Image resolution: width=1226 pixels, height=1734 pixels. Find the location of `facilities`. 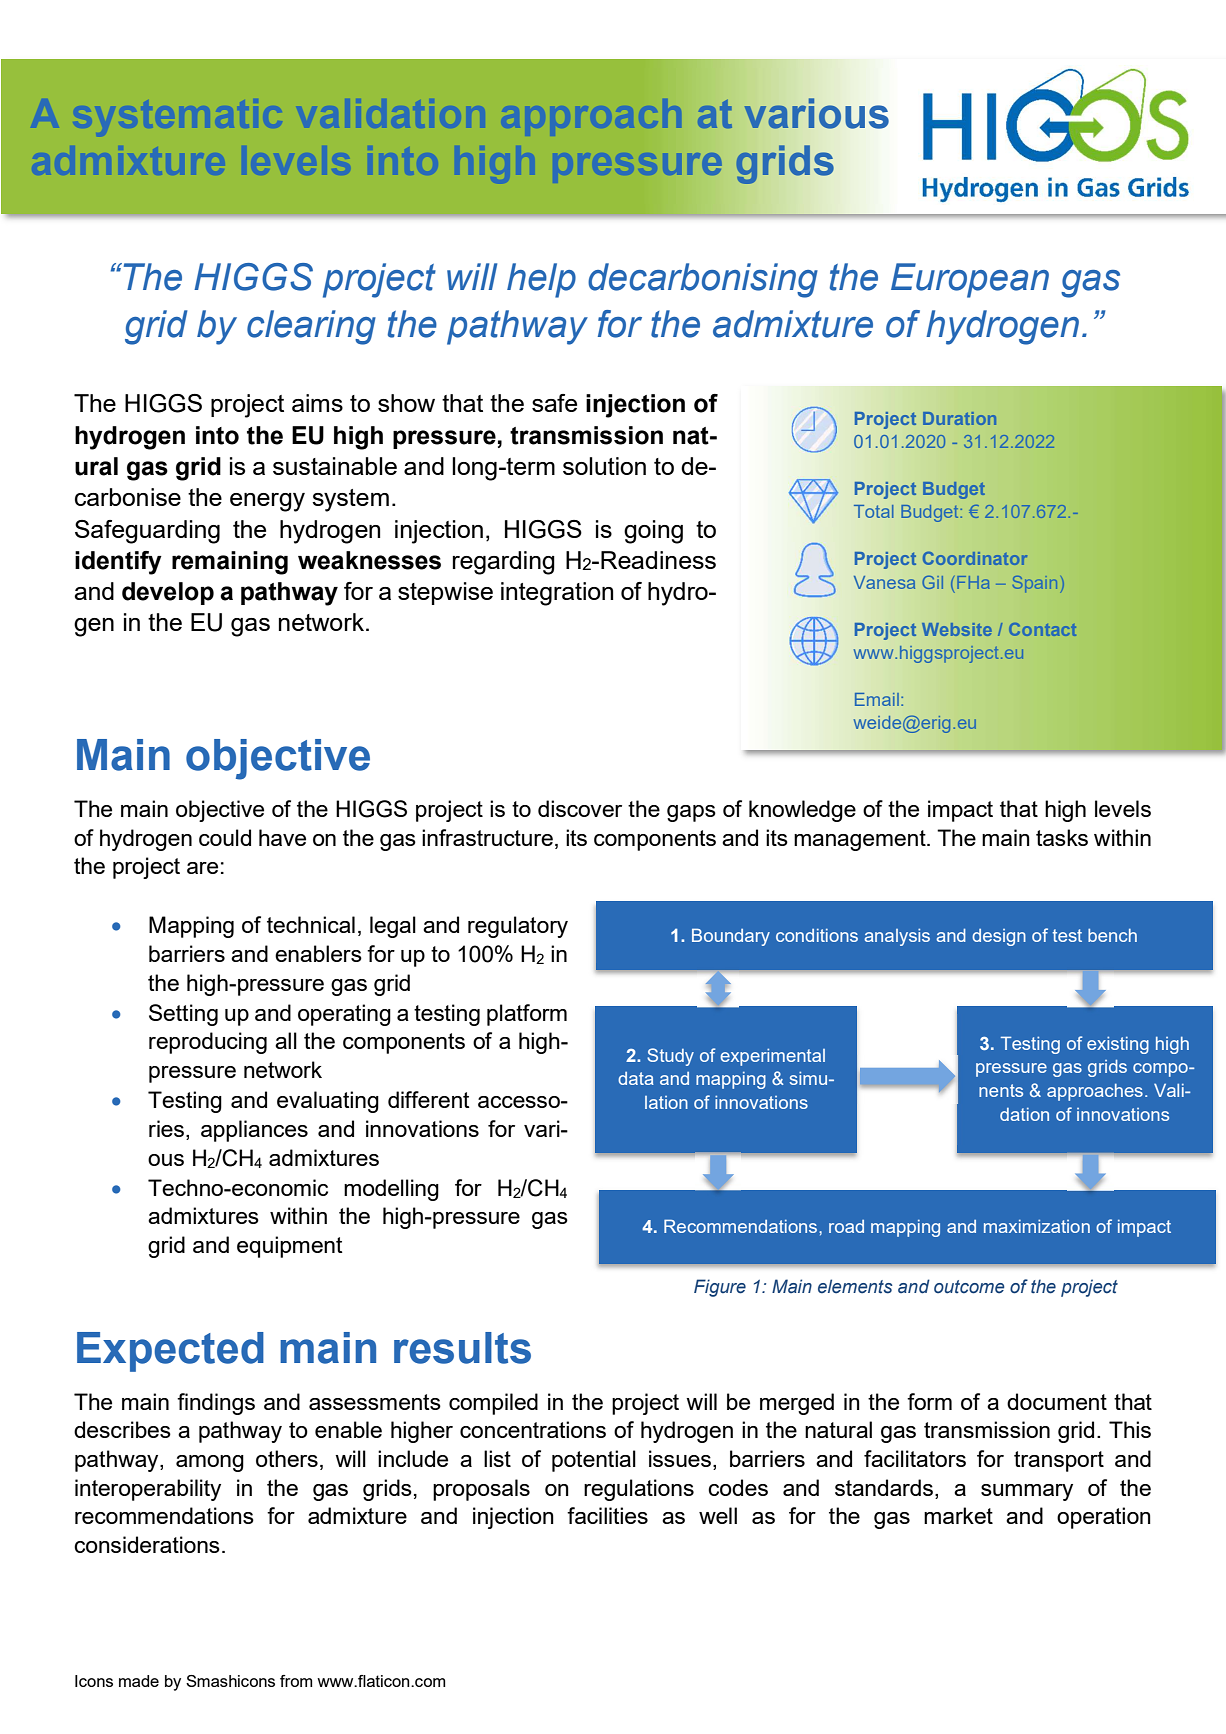

facilities is located at coordinates (607, 1515).
